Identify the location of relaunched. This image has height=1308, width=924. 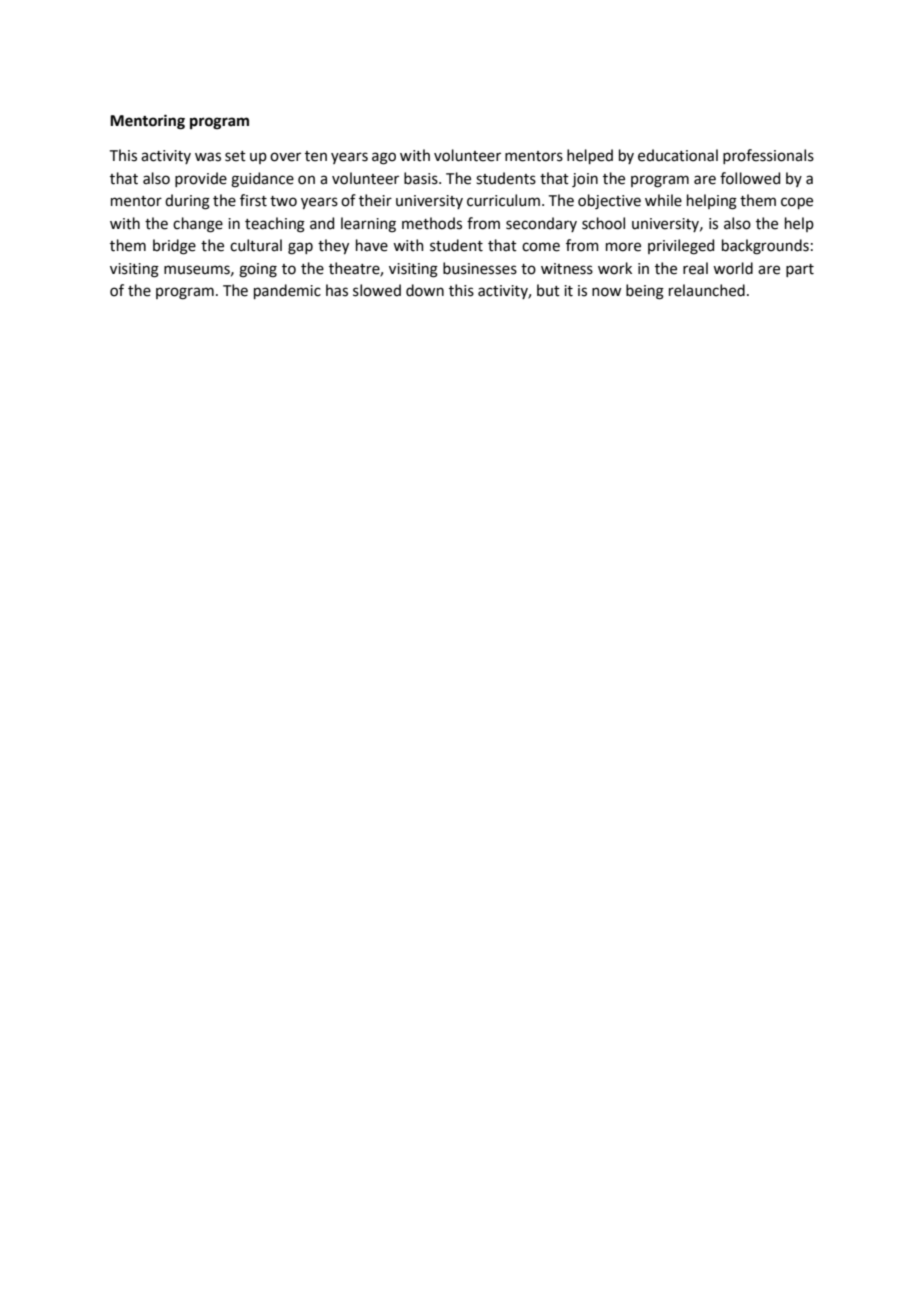
(707, 290).
